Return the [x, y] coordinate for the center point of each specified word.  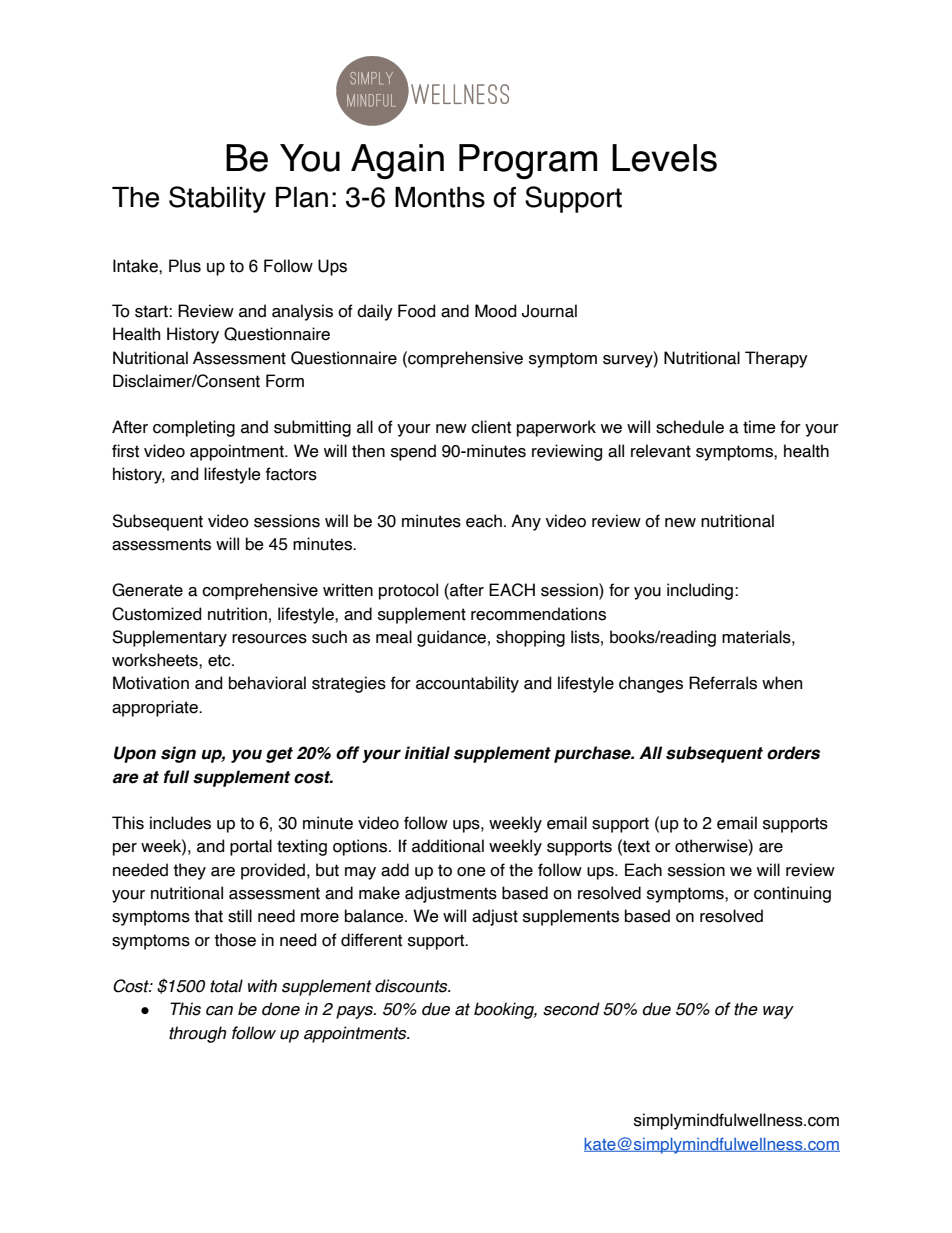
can [219, 1011]
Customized [156, 614]
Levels [664, 158]
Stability [217, 199]
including [700, 591]
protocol [408, 591]
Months [440, 197]
